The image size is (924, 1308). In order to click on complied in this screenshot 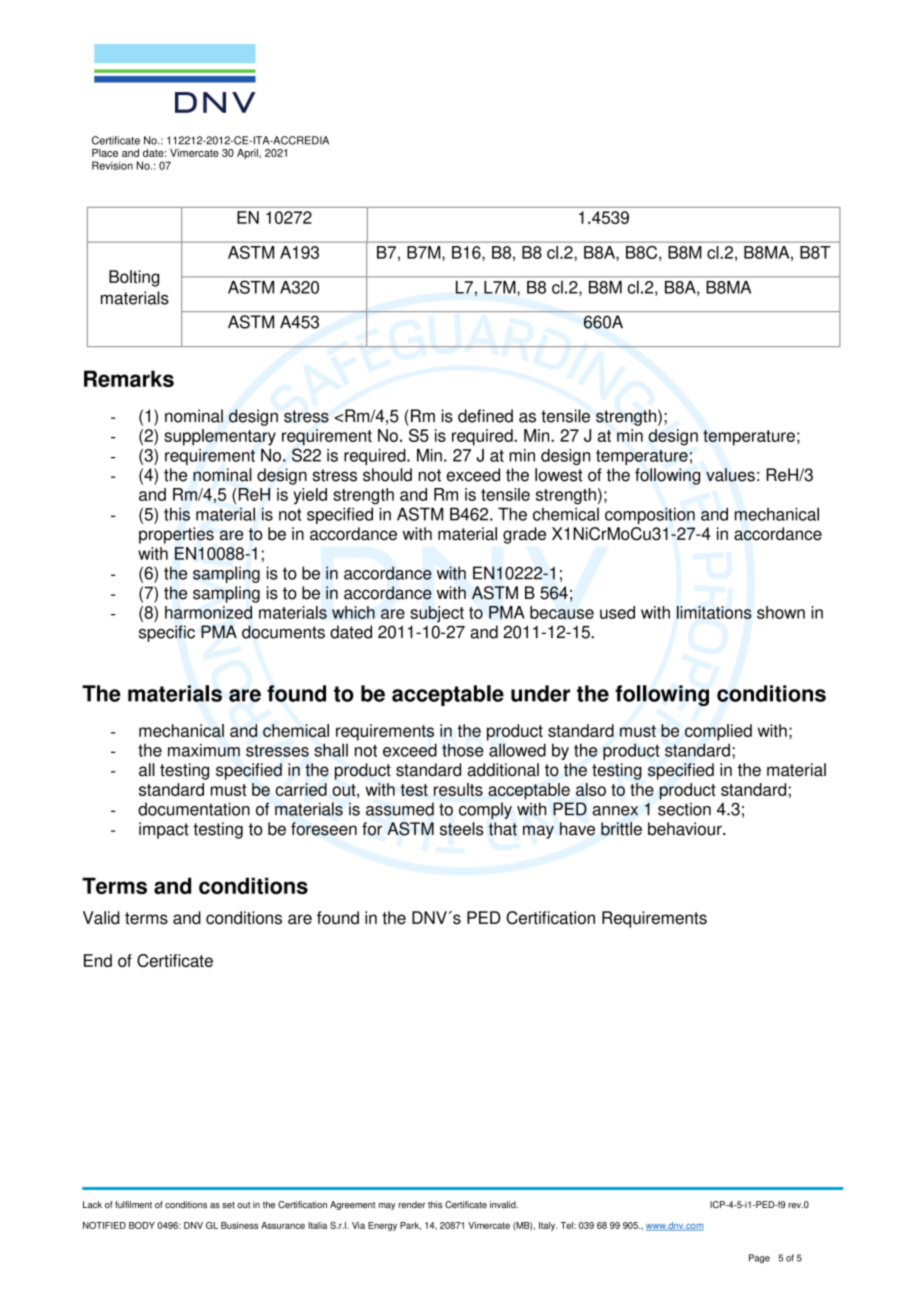, I will do `click(718, 732)`.
